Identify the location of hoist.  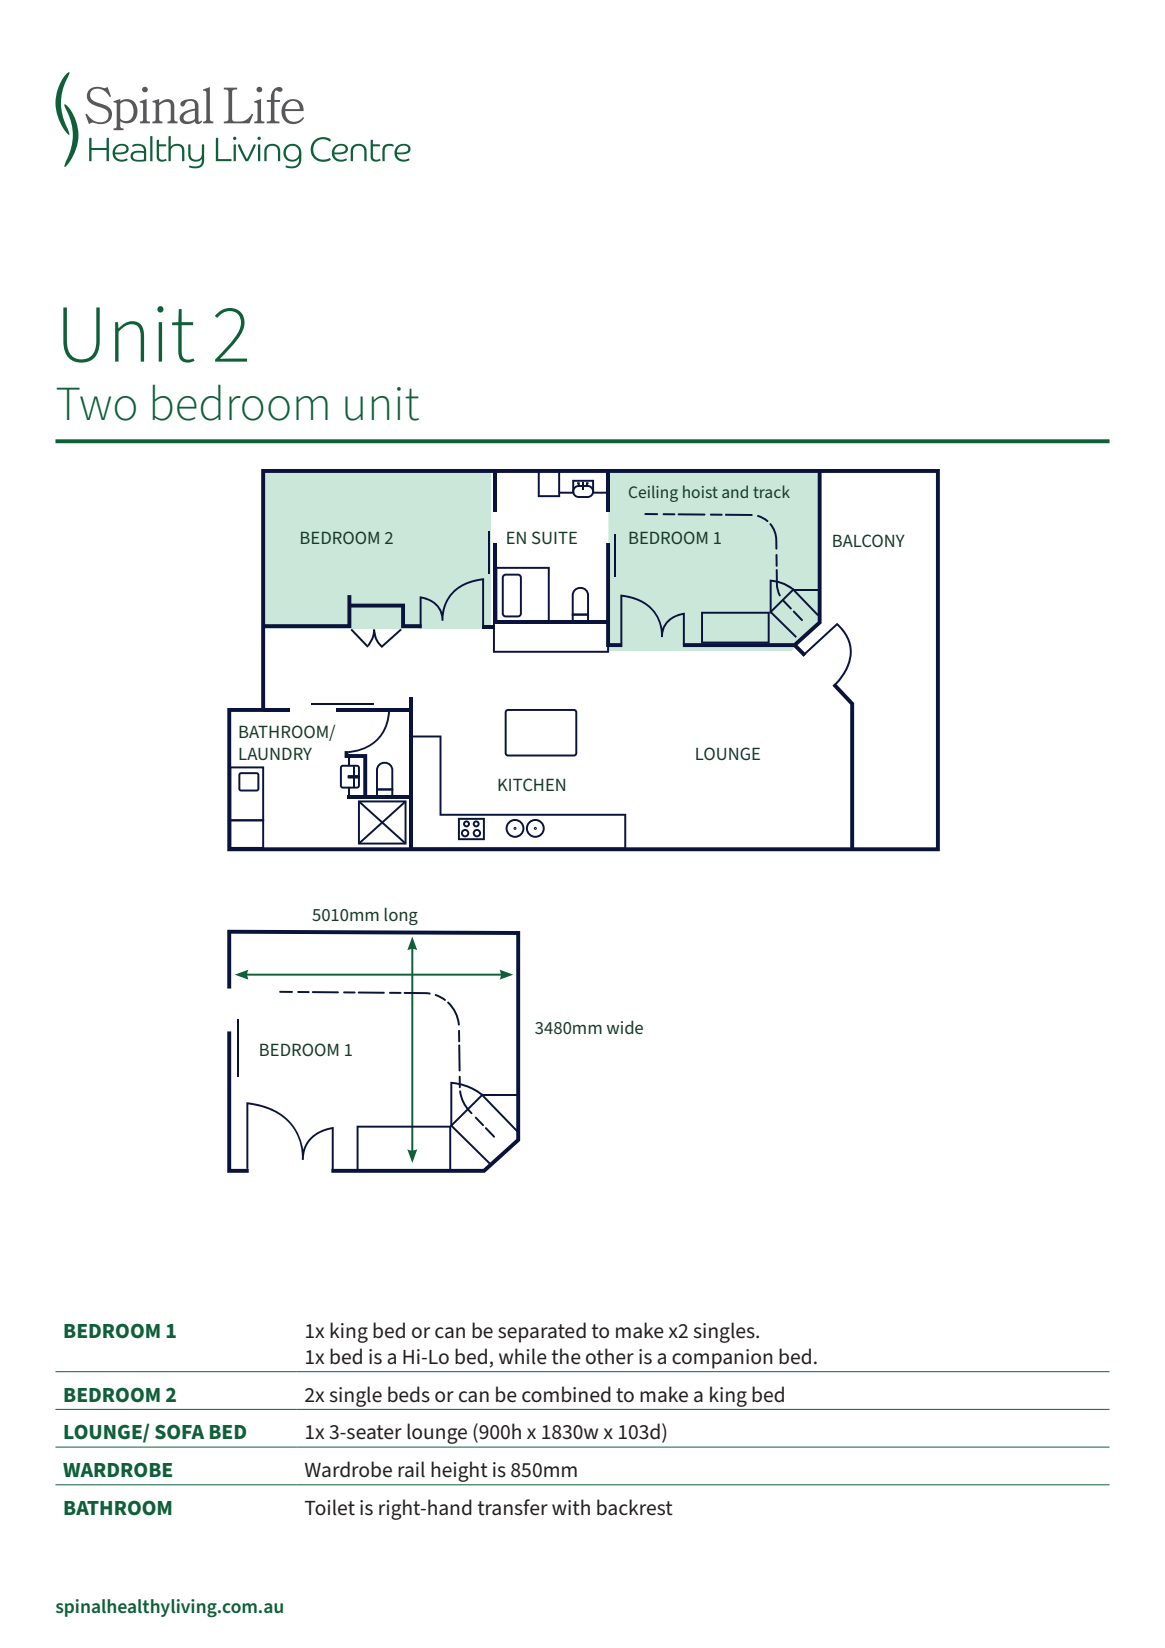
(700, 491).
